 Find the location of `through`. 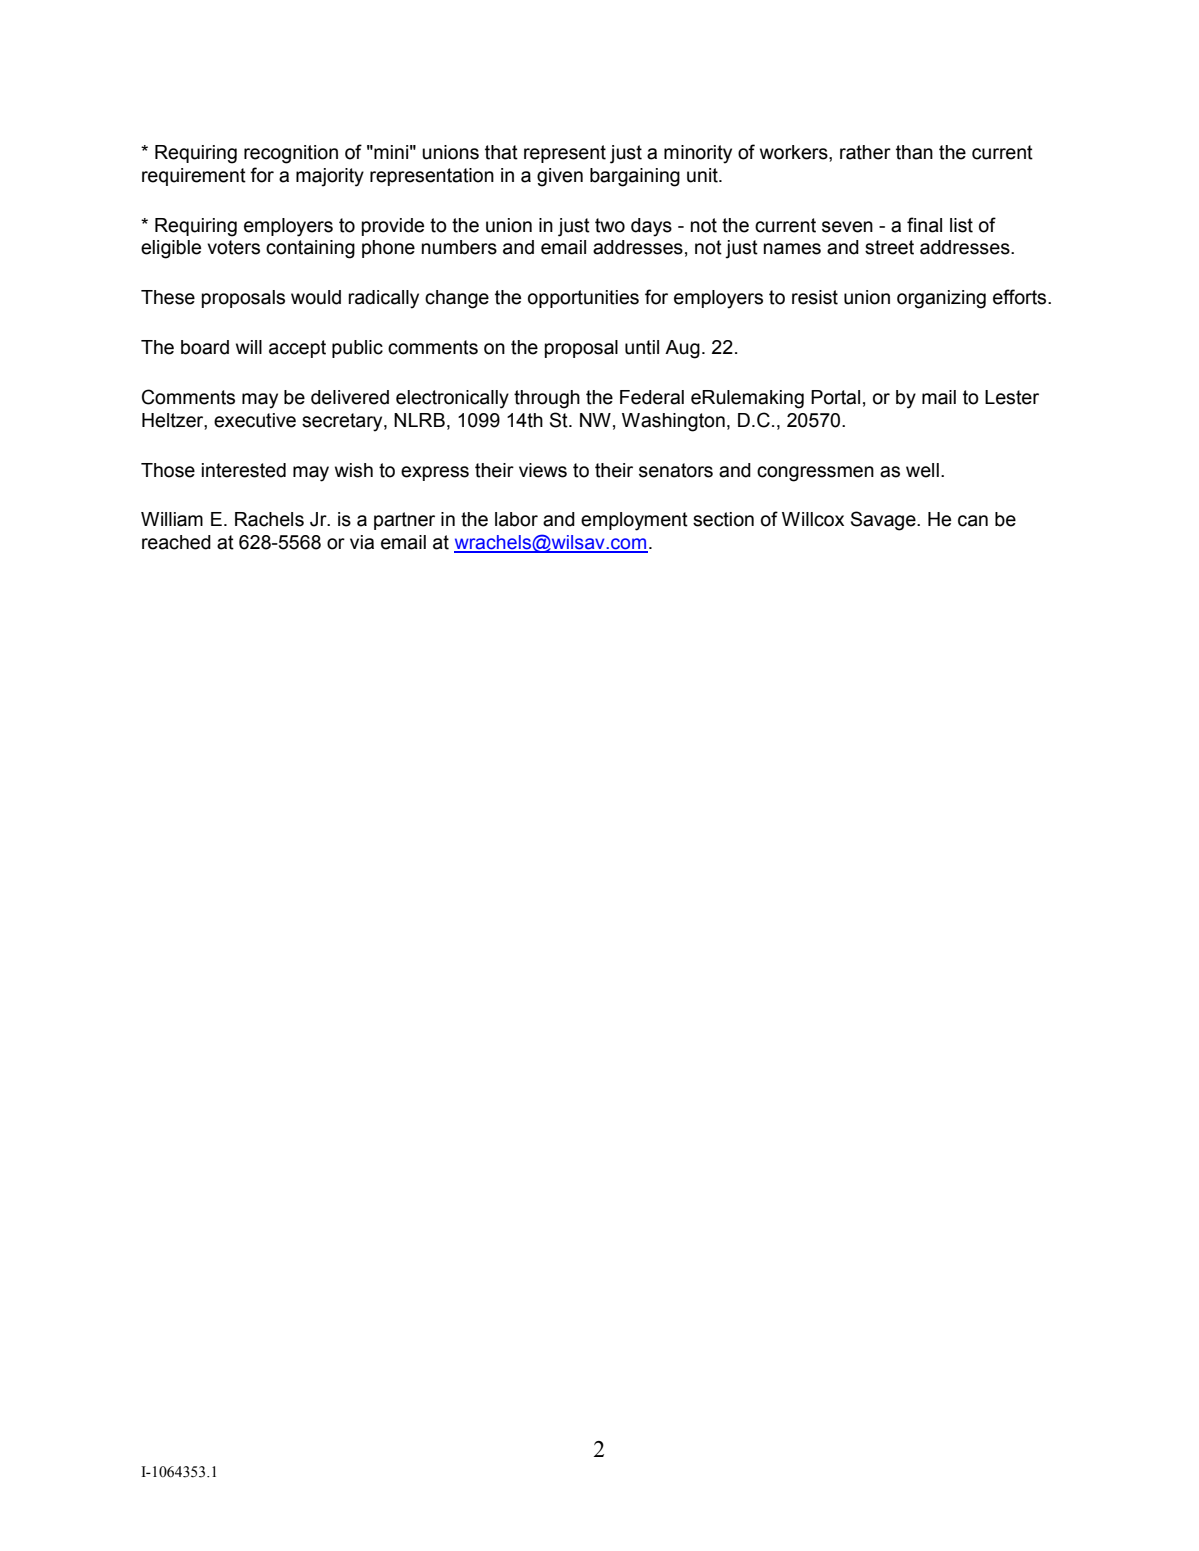

through is located at coordinates (547, 399).
